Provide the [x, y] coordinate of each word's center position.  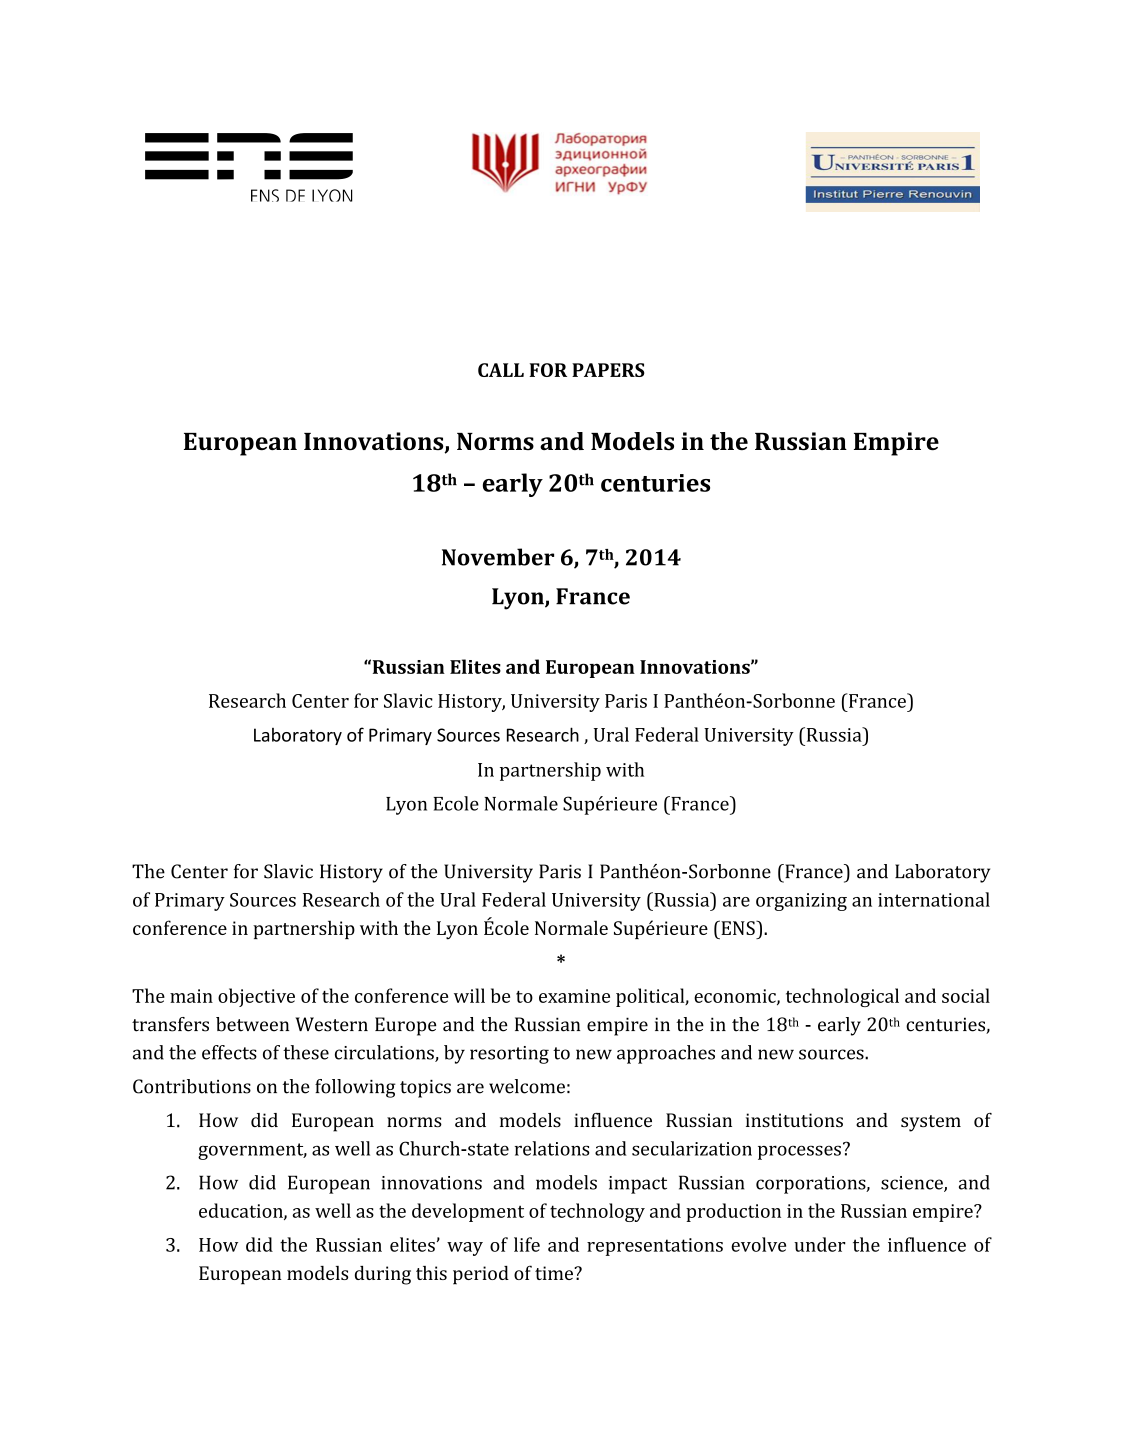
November [498, 557]
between [252, 1024]
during [383, 1275]
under [820, 1244]
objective [256, 997]
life [527, 1244]
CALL [501, 370]
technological [842, 997]
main [191, 996]
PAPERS [608, 370]
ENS [738, 927]
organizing [801, 902]
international [934, 899]
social [966, 995]
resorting [509, 1055]
